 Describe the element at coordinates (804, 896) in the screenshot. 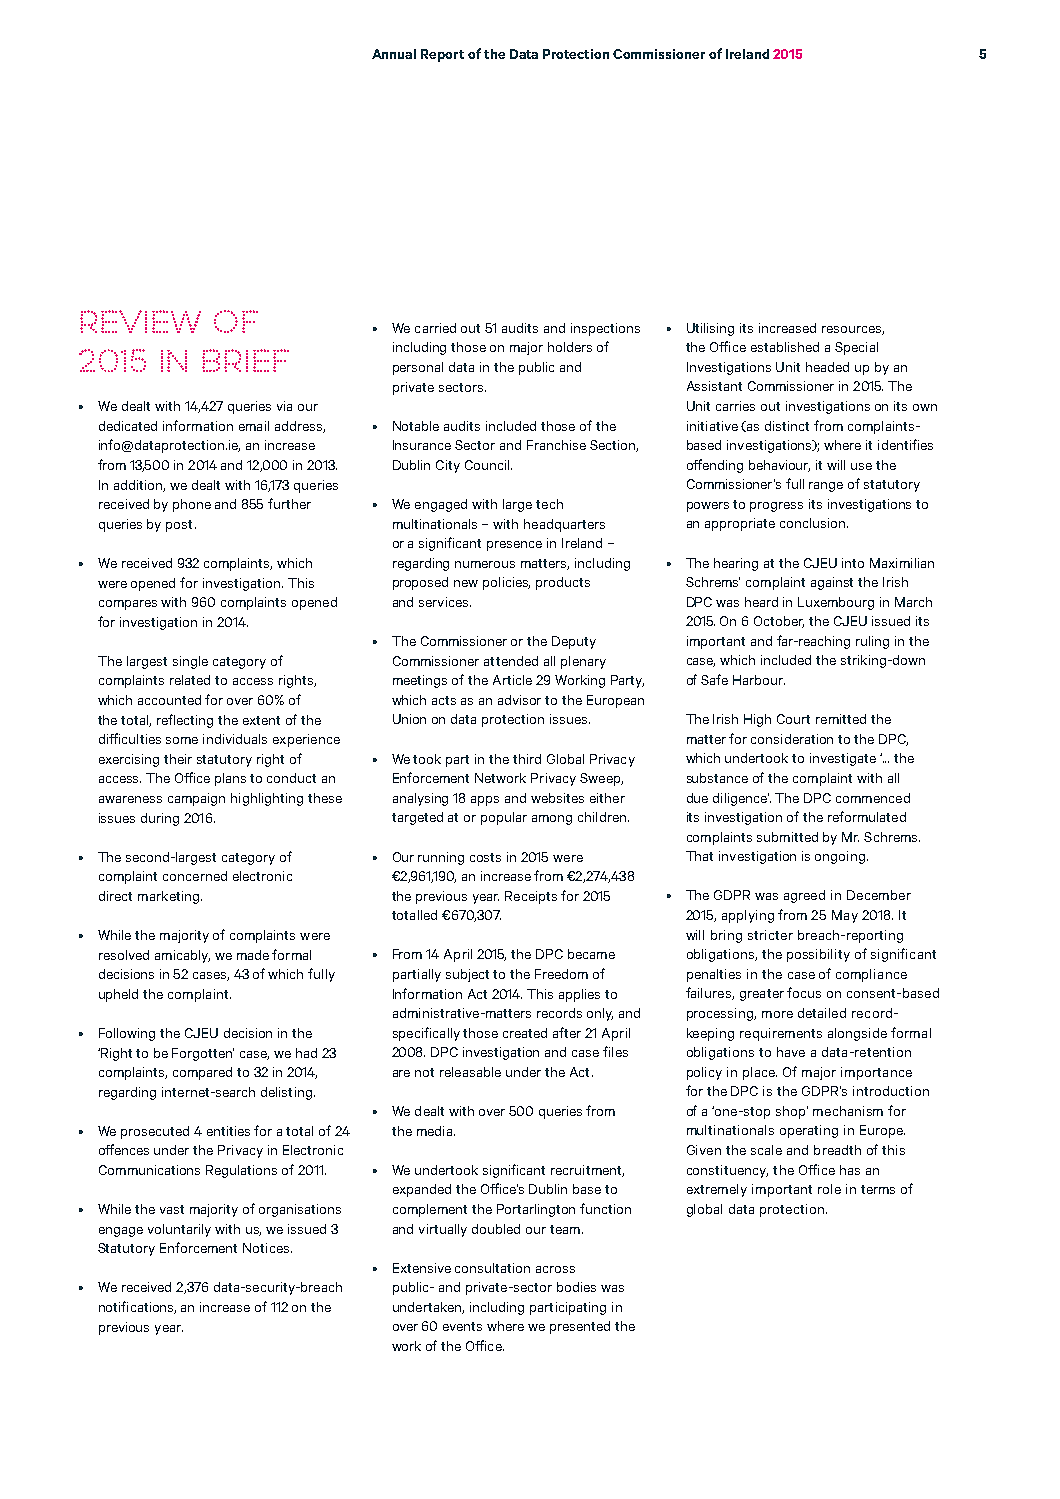

I see `agreed` at that location.
